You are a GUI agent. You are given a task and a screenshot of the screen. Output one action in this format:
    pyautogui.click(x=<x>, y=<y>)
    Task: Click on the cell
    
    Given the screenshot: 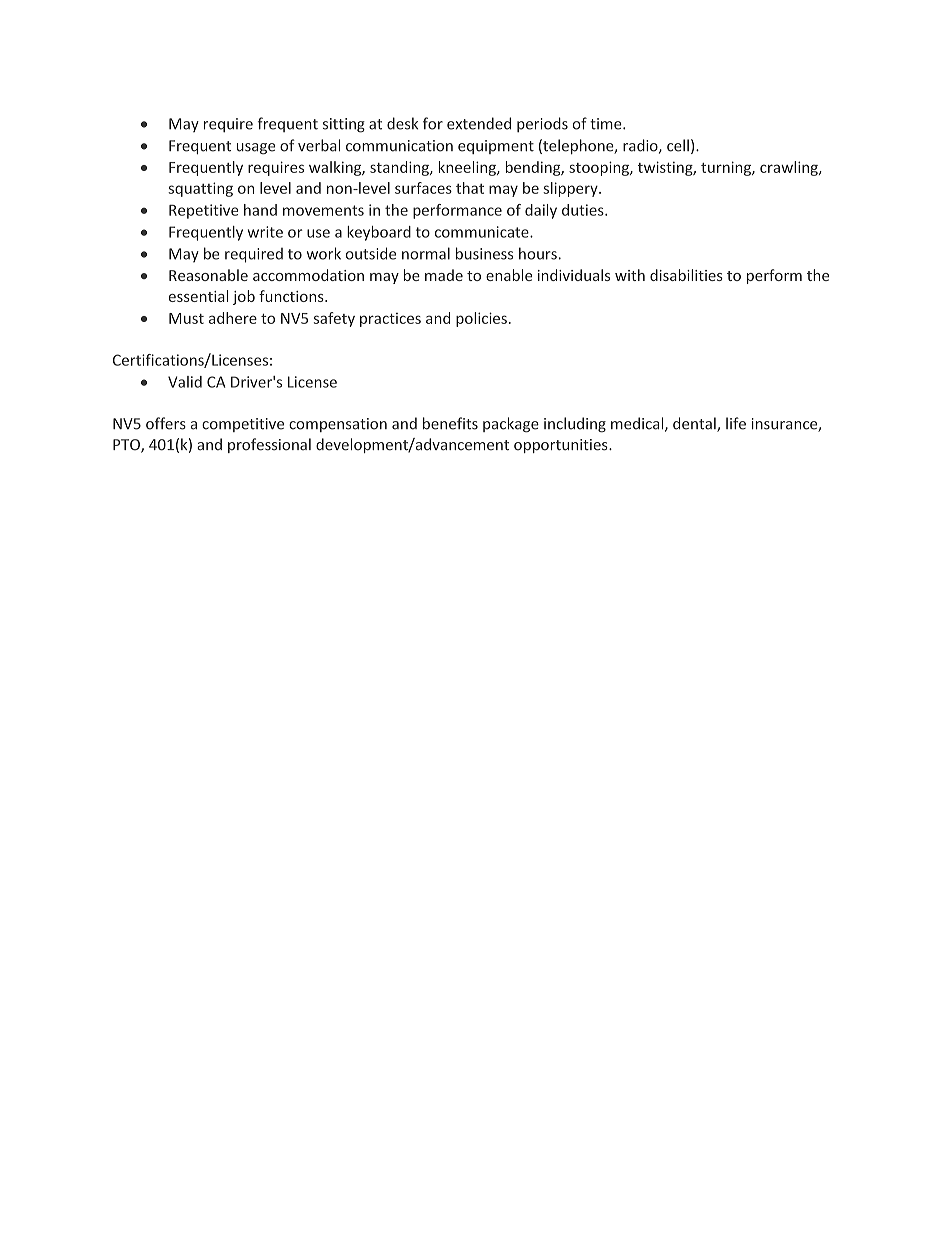 What is the action you would take?
    pyautogui.click(x=678, y=145)
